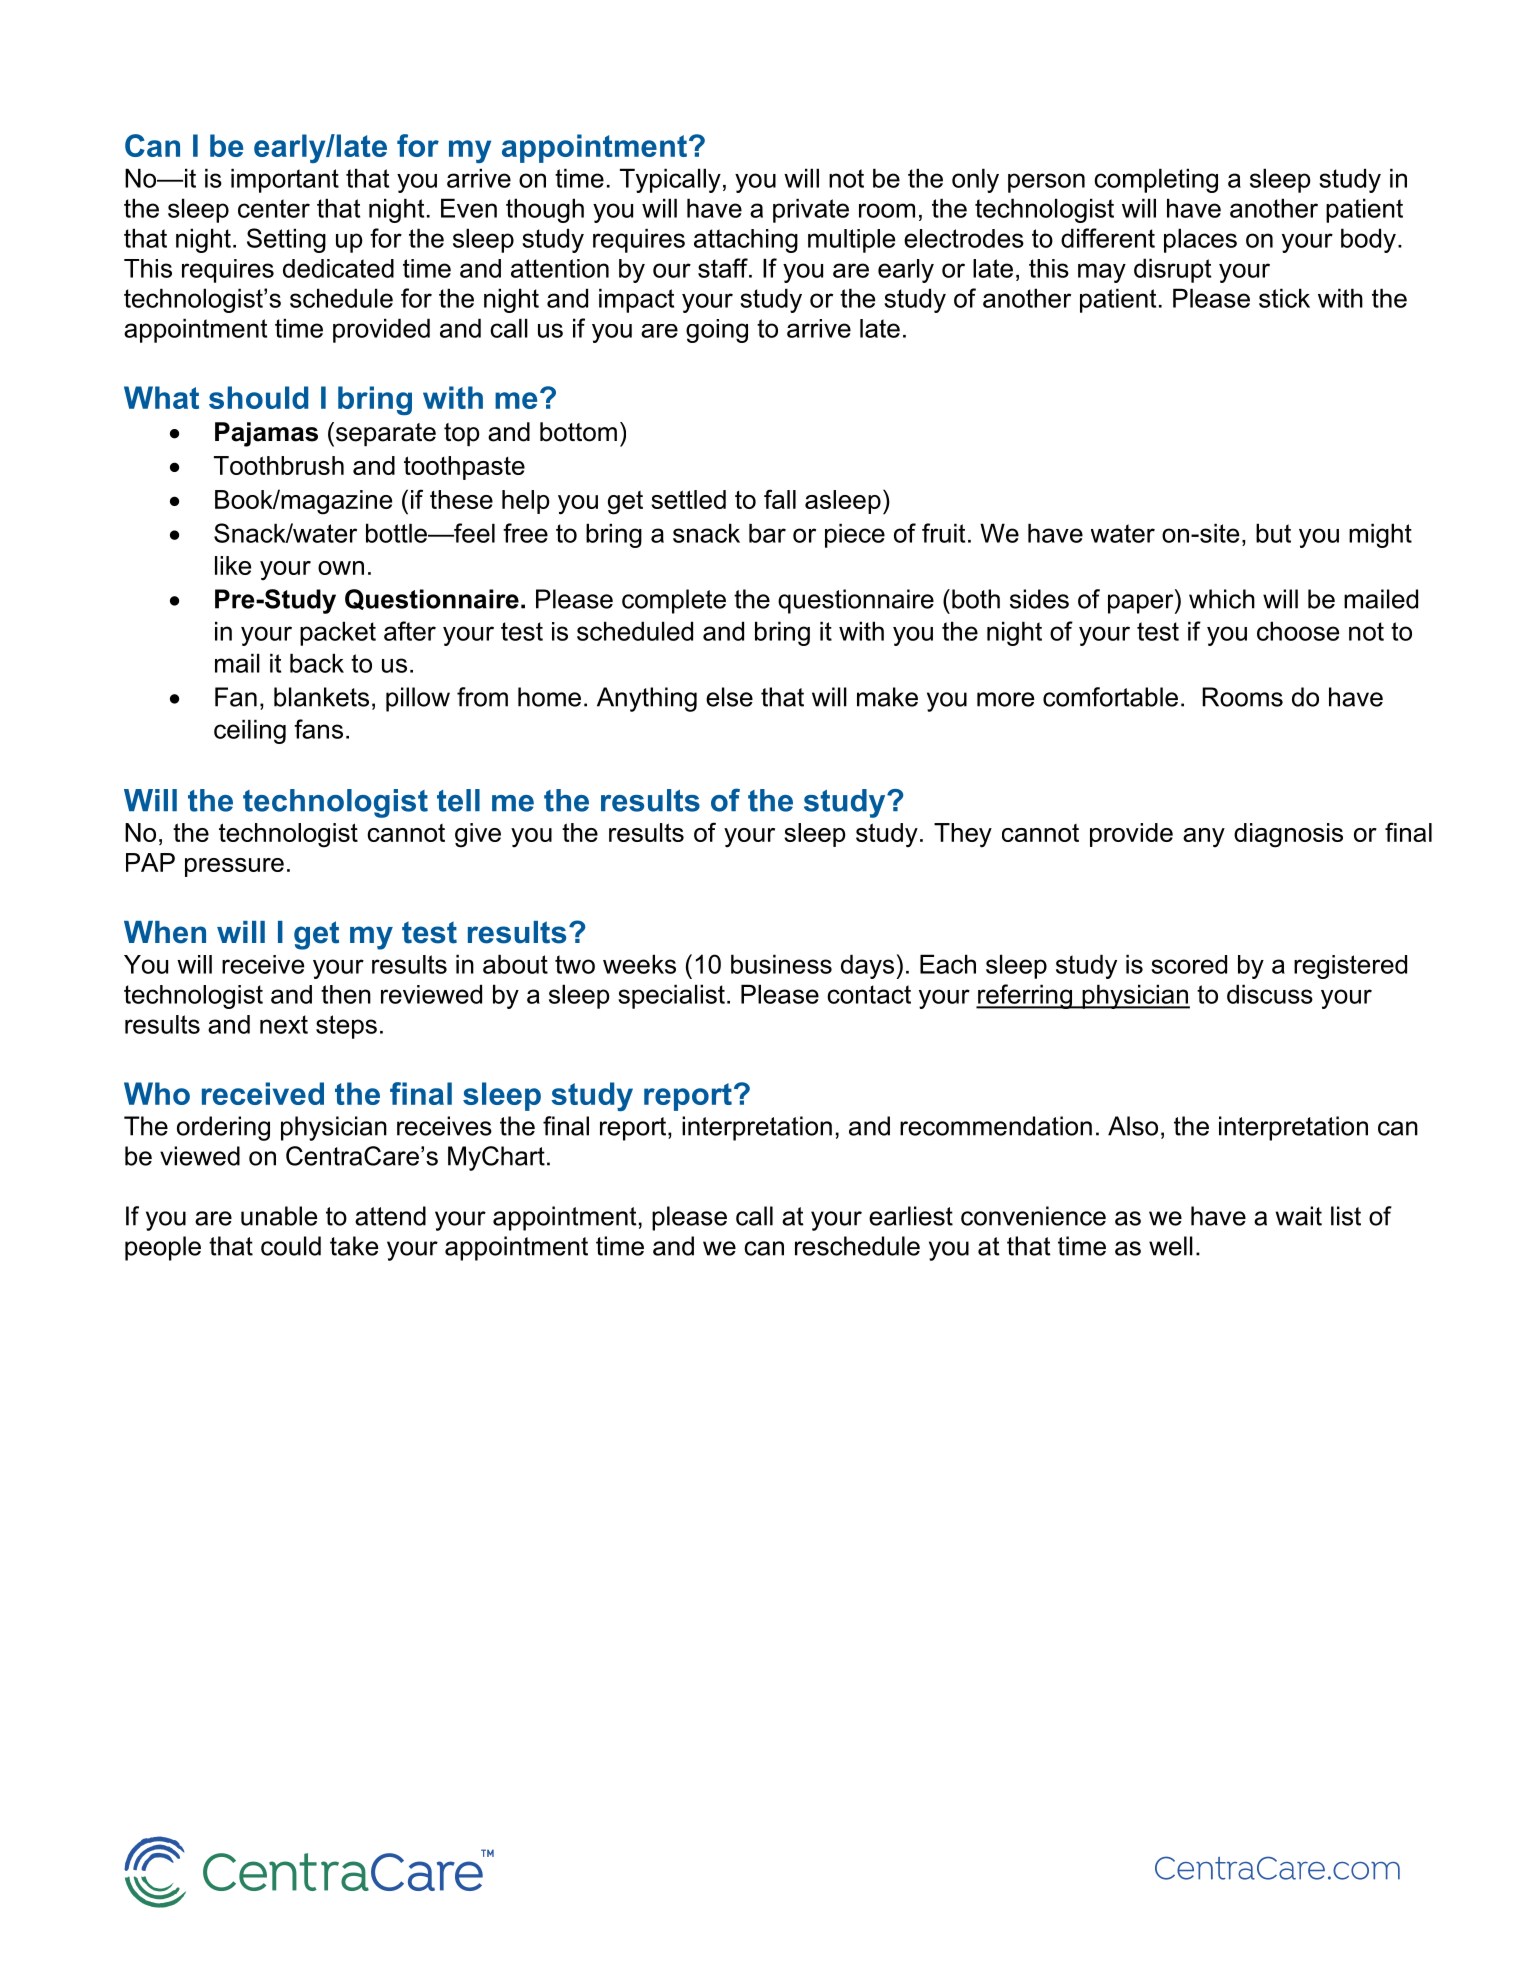 The height and width of the page is (1971, 1523). I want to click on private, so click(811, 210).
